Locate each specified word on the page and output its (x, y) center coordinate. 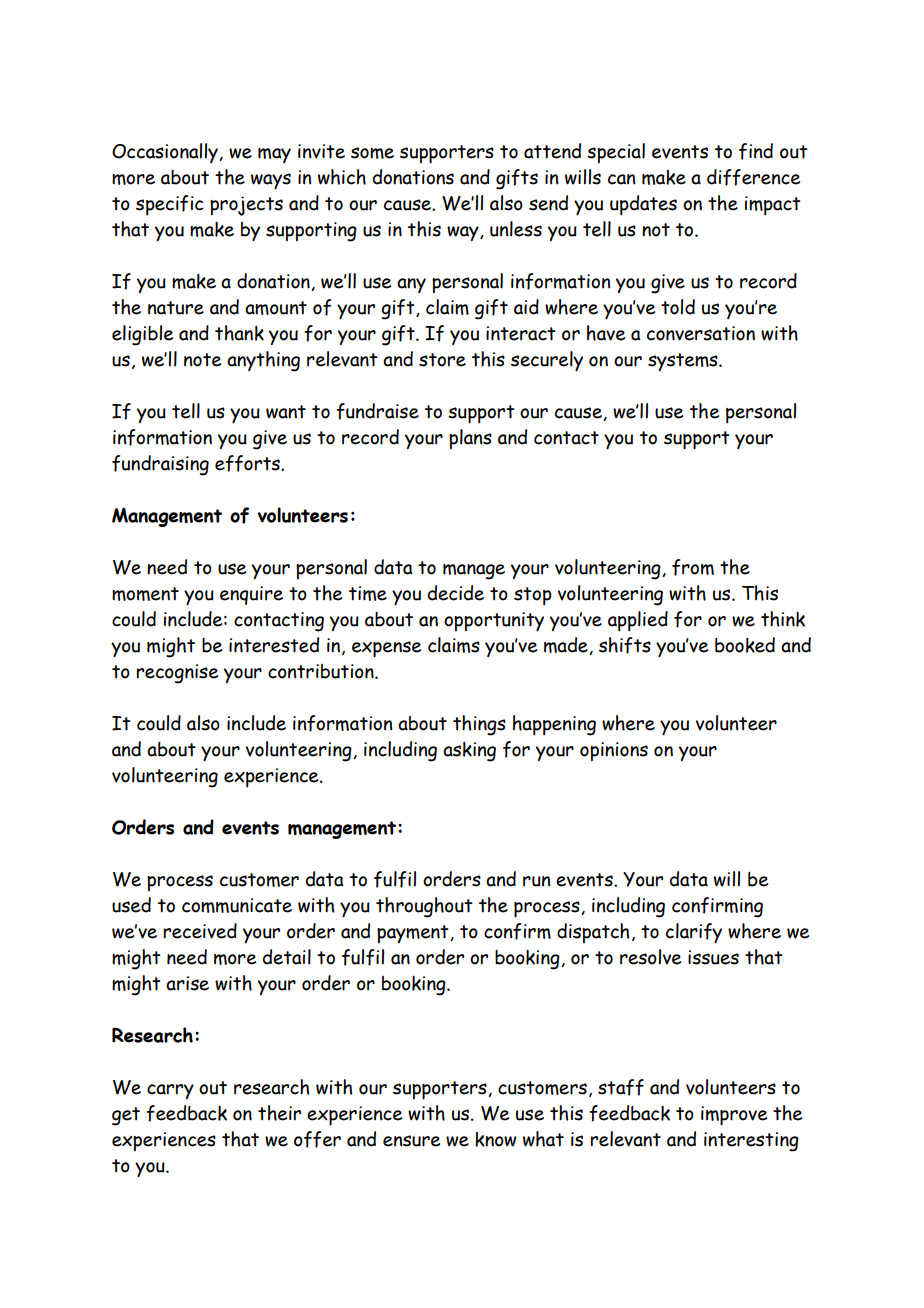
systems (684, 362)
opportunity (494, 621)
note (202, 360)
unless (516, 229)
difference (753, 177)
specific (170, 205)
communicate (237, 905)
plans (470, 439)
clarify (694, 933)
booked (745, 645)
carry (170, 1091)
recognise (177, 674)
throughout (424, 907)
